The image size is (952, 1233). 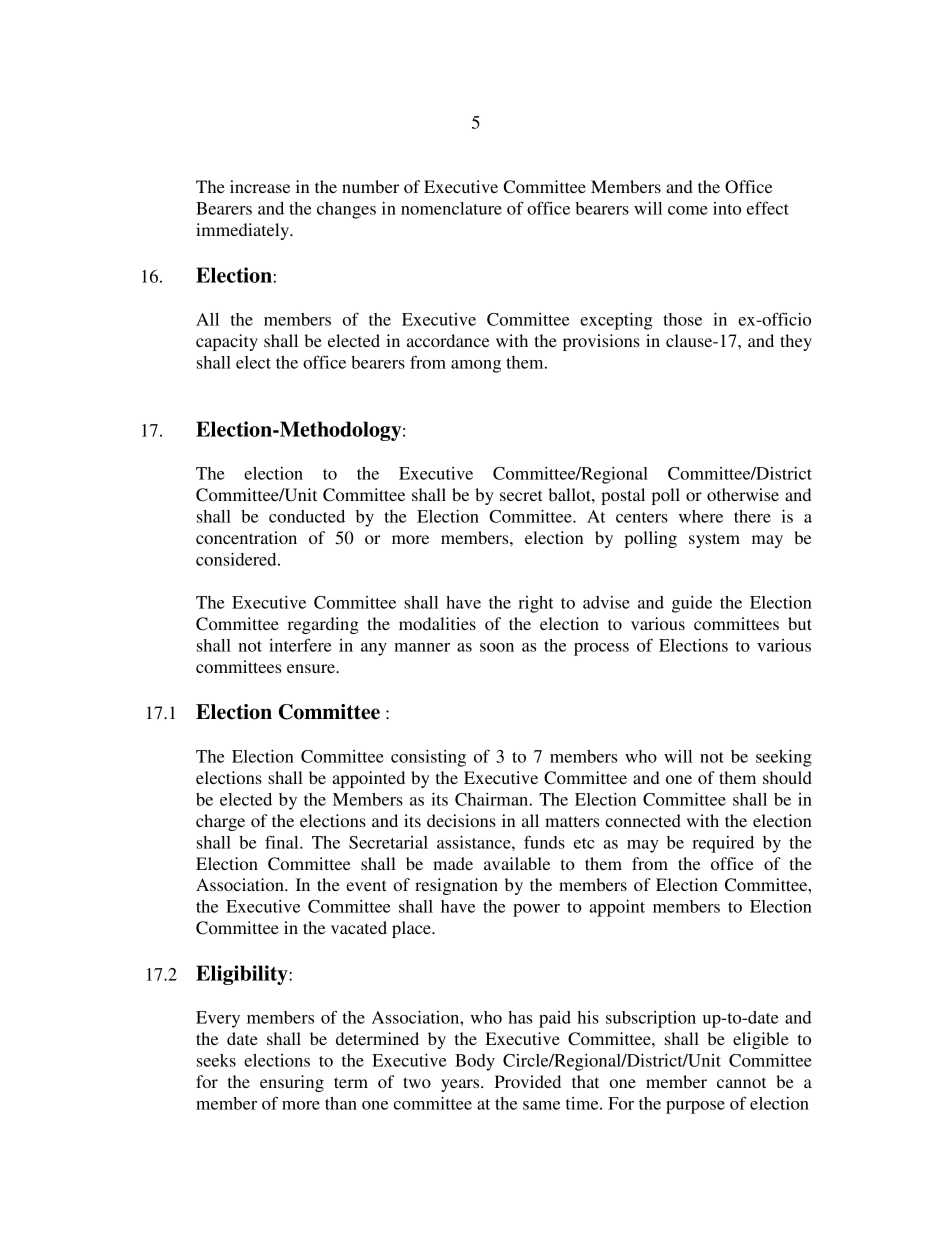 I want to click on postal, so click(x=623, y=496).
